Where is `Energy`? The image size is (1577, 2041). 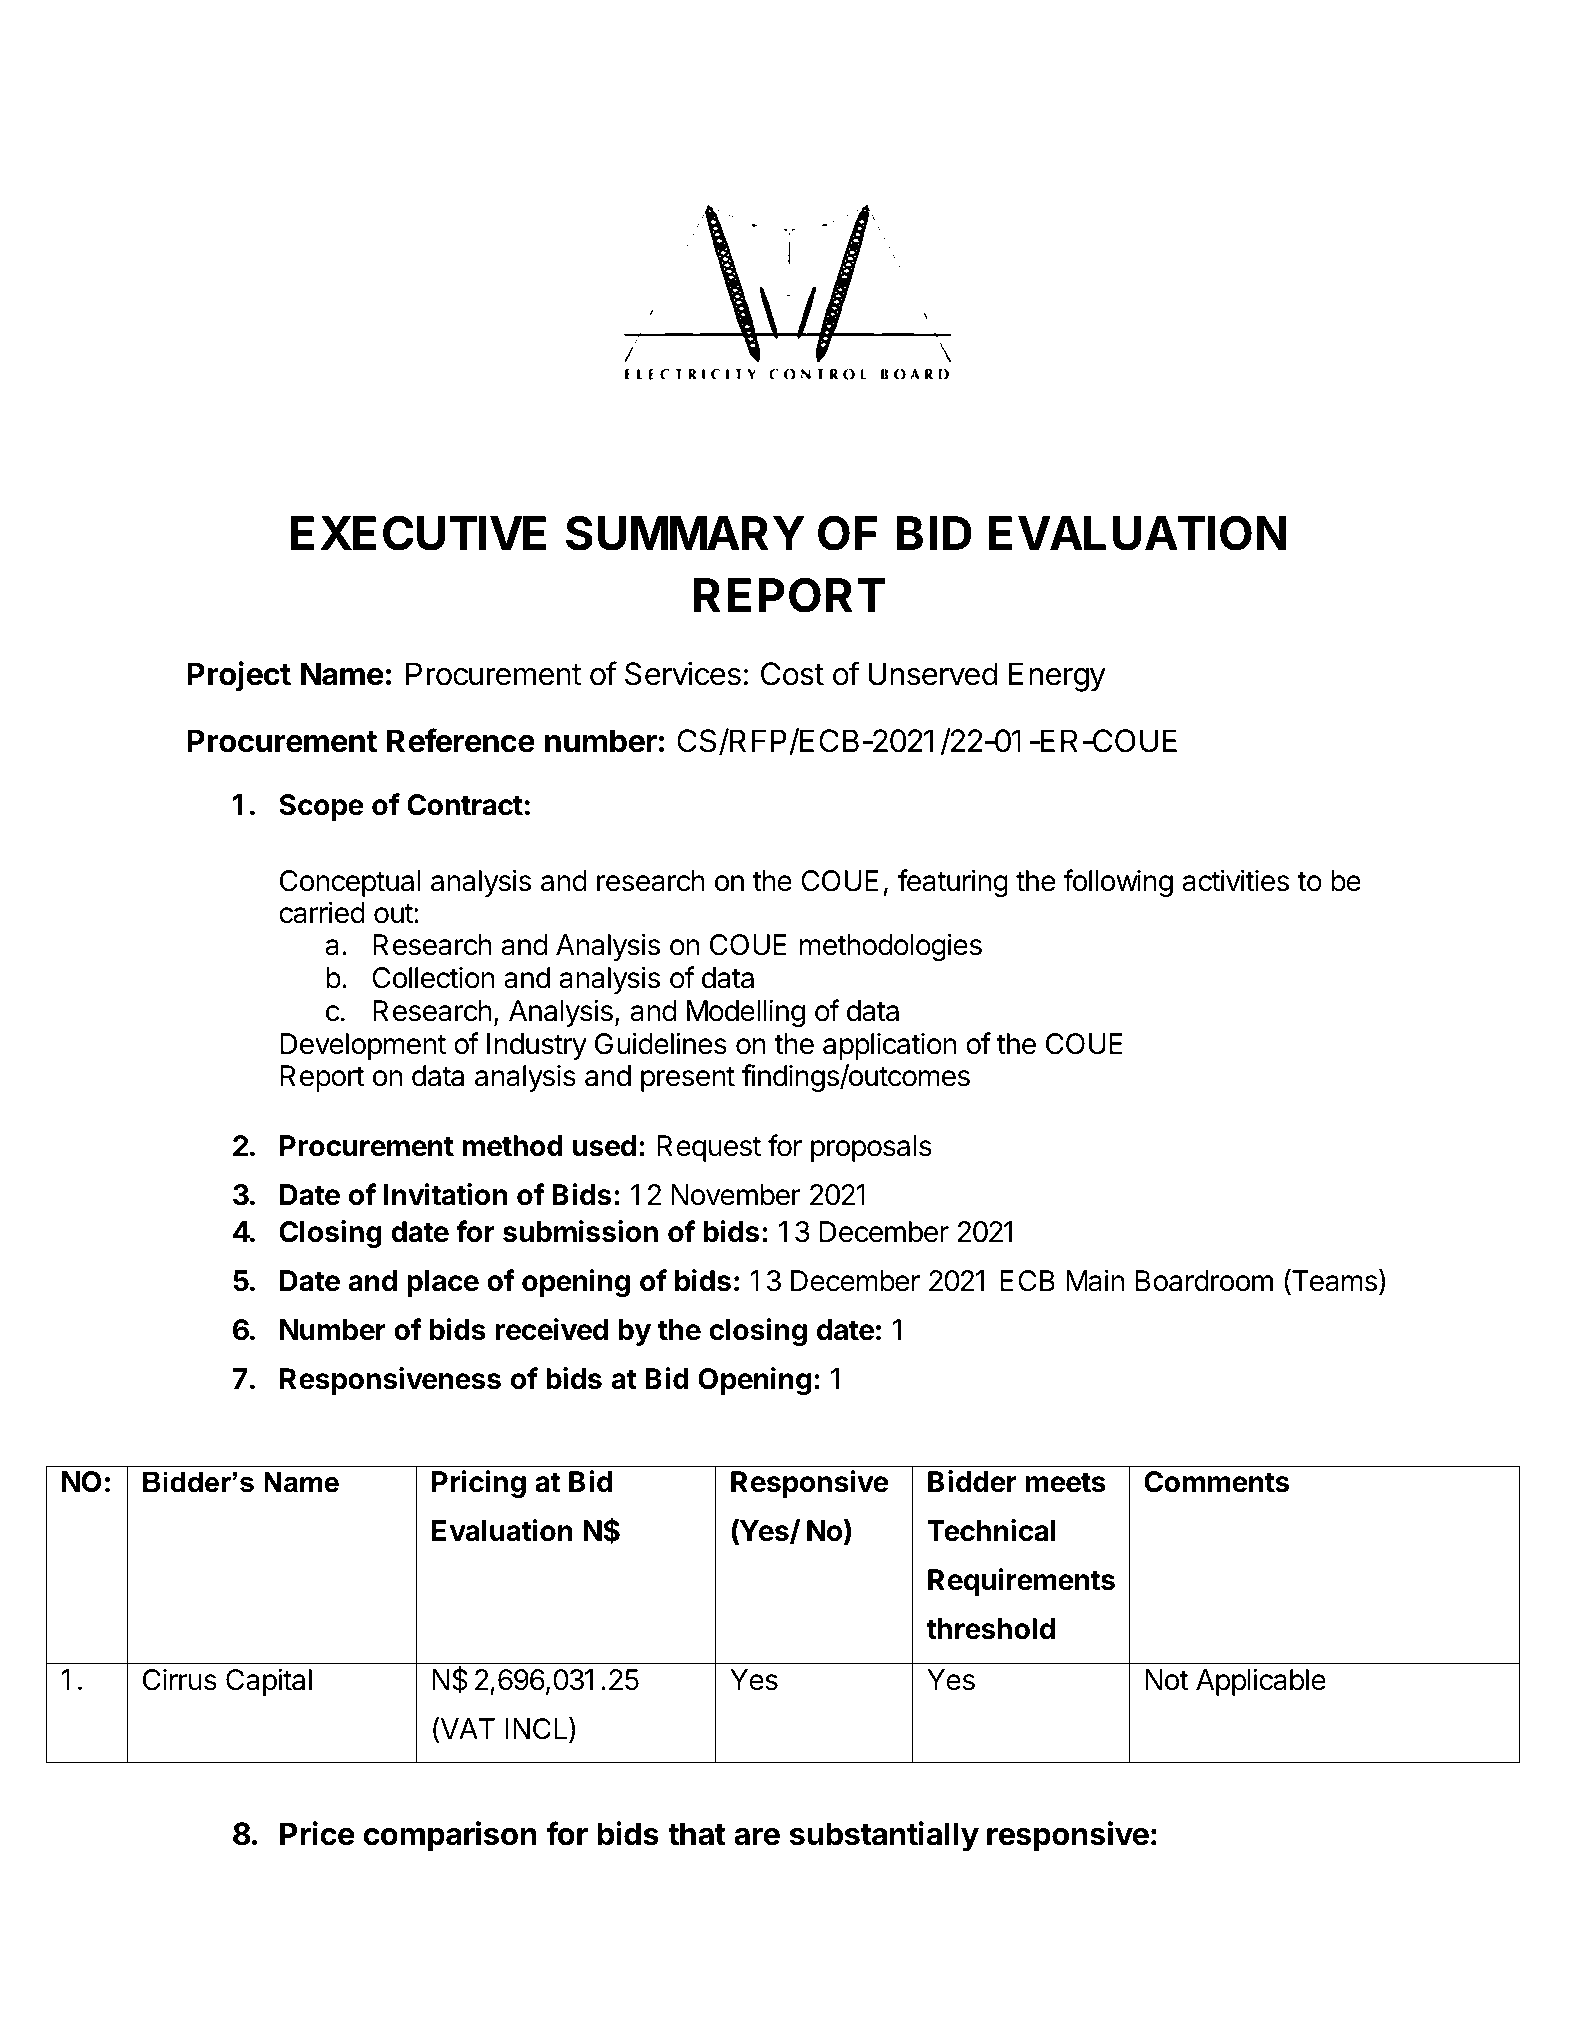 Energy is located at coordinates (1057, 677).
